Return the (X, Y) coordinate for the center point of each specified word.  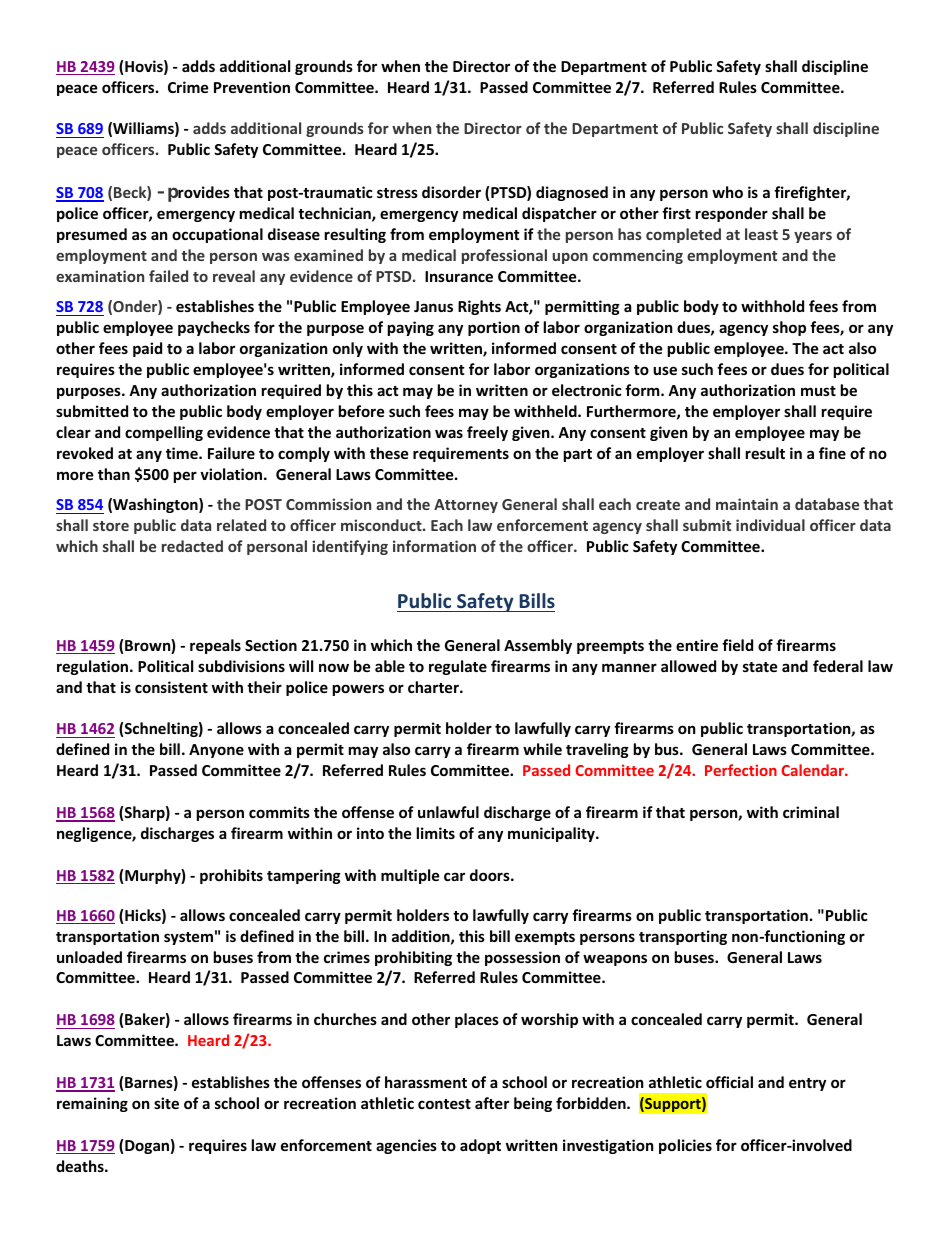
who (727, 192)
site (166, 1103)
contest (444, 1104)
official (729, 1082)
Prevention (252, 87)
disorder (451, 192)
